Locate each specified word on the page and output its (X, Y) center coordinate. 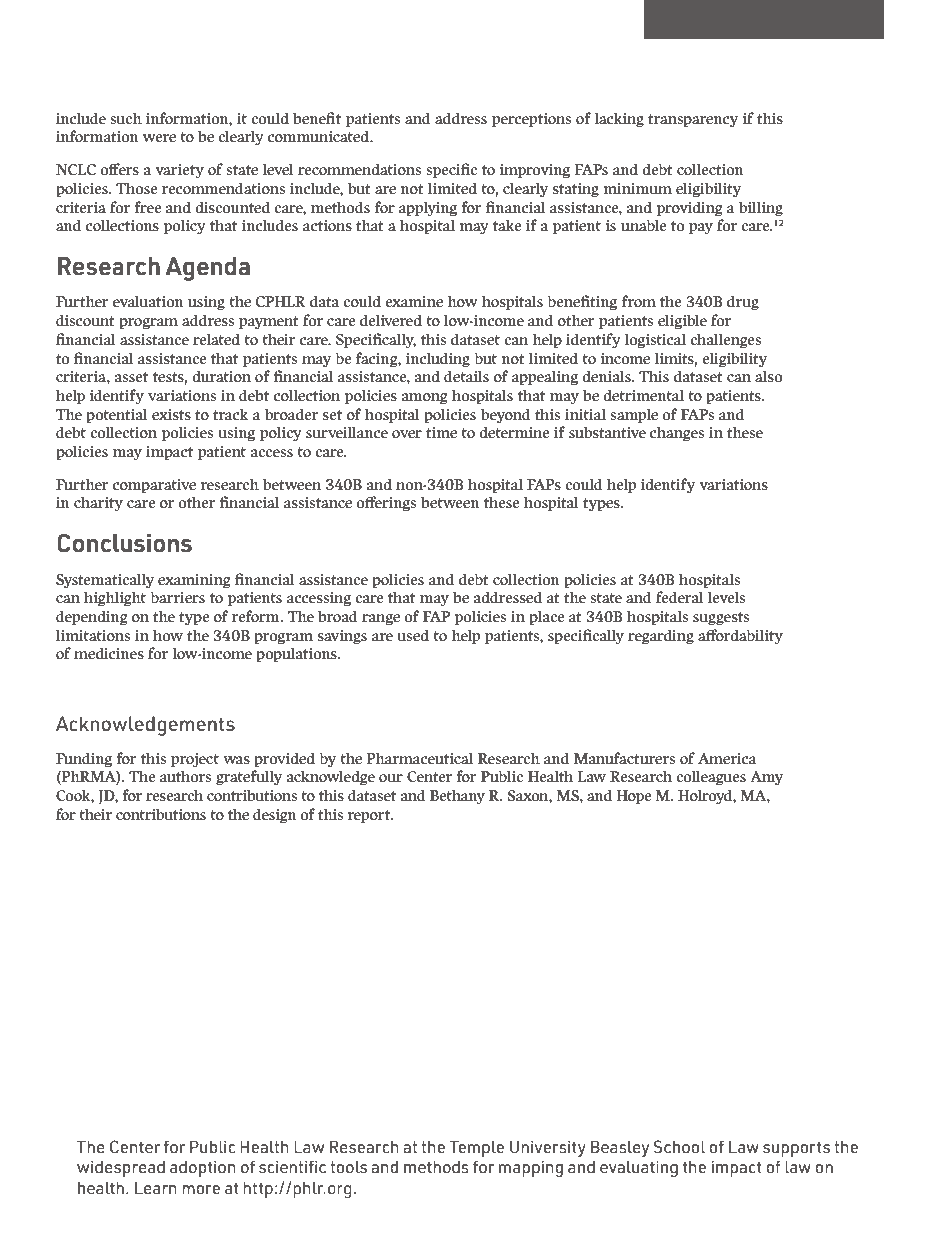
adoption (203, 1168)
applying (428, 209)
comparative (154, 486)
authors (185, 776)
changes (677, 434)
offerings (386, 504)
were (159, 138)
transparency (693, 121)
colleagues (711, 778)
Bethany (457, 797)
